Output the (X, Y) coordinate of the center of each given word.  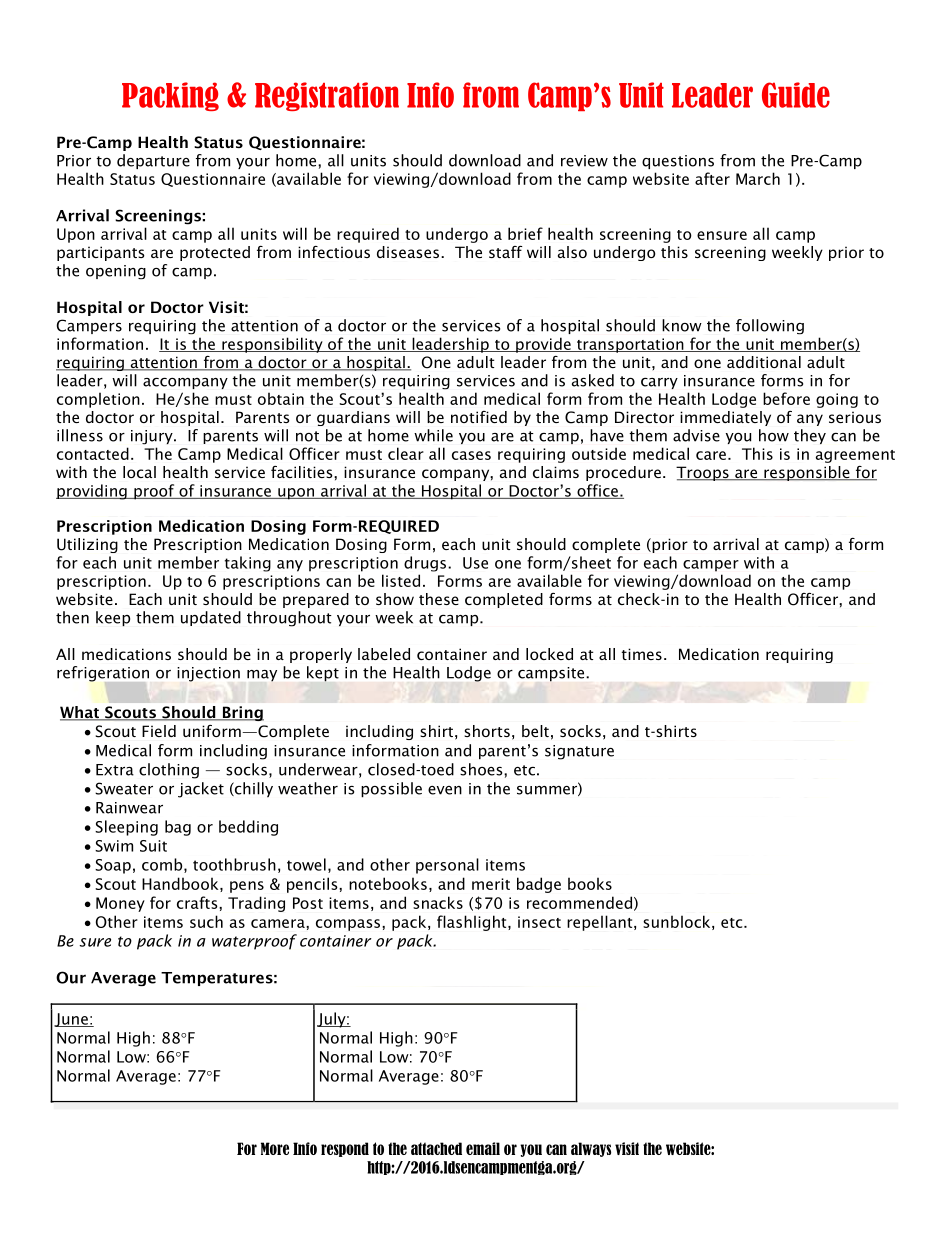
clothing (169, 771)
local (139, 472)
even (445, 790)
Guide (796, 95)
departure (153, 161)
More (275, 1148)
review (584, 161)
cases (471, 455)
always (591, 1149)
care (711, 455)
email (483, 1148)
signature (579, 752)
